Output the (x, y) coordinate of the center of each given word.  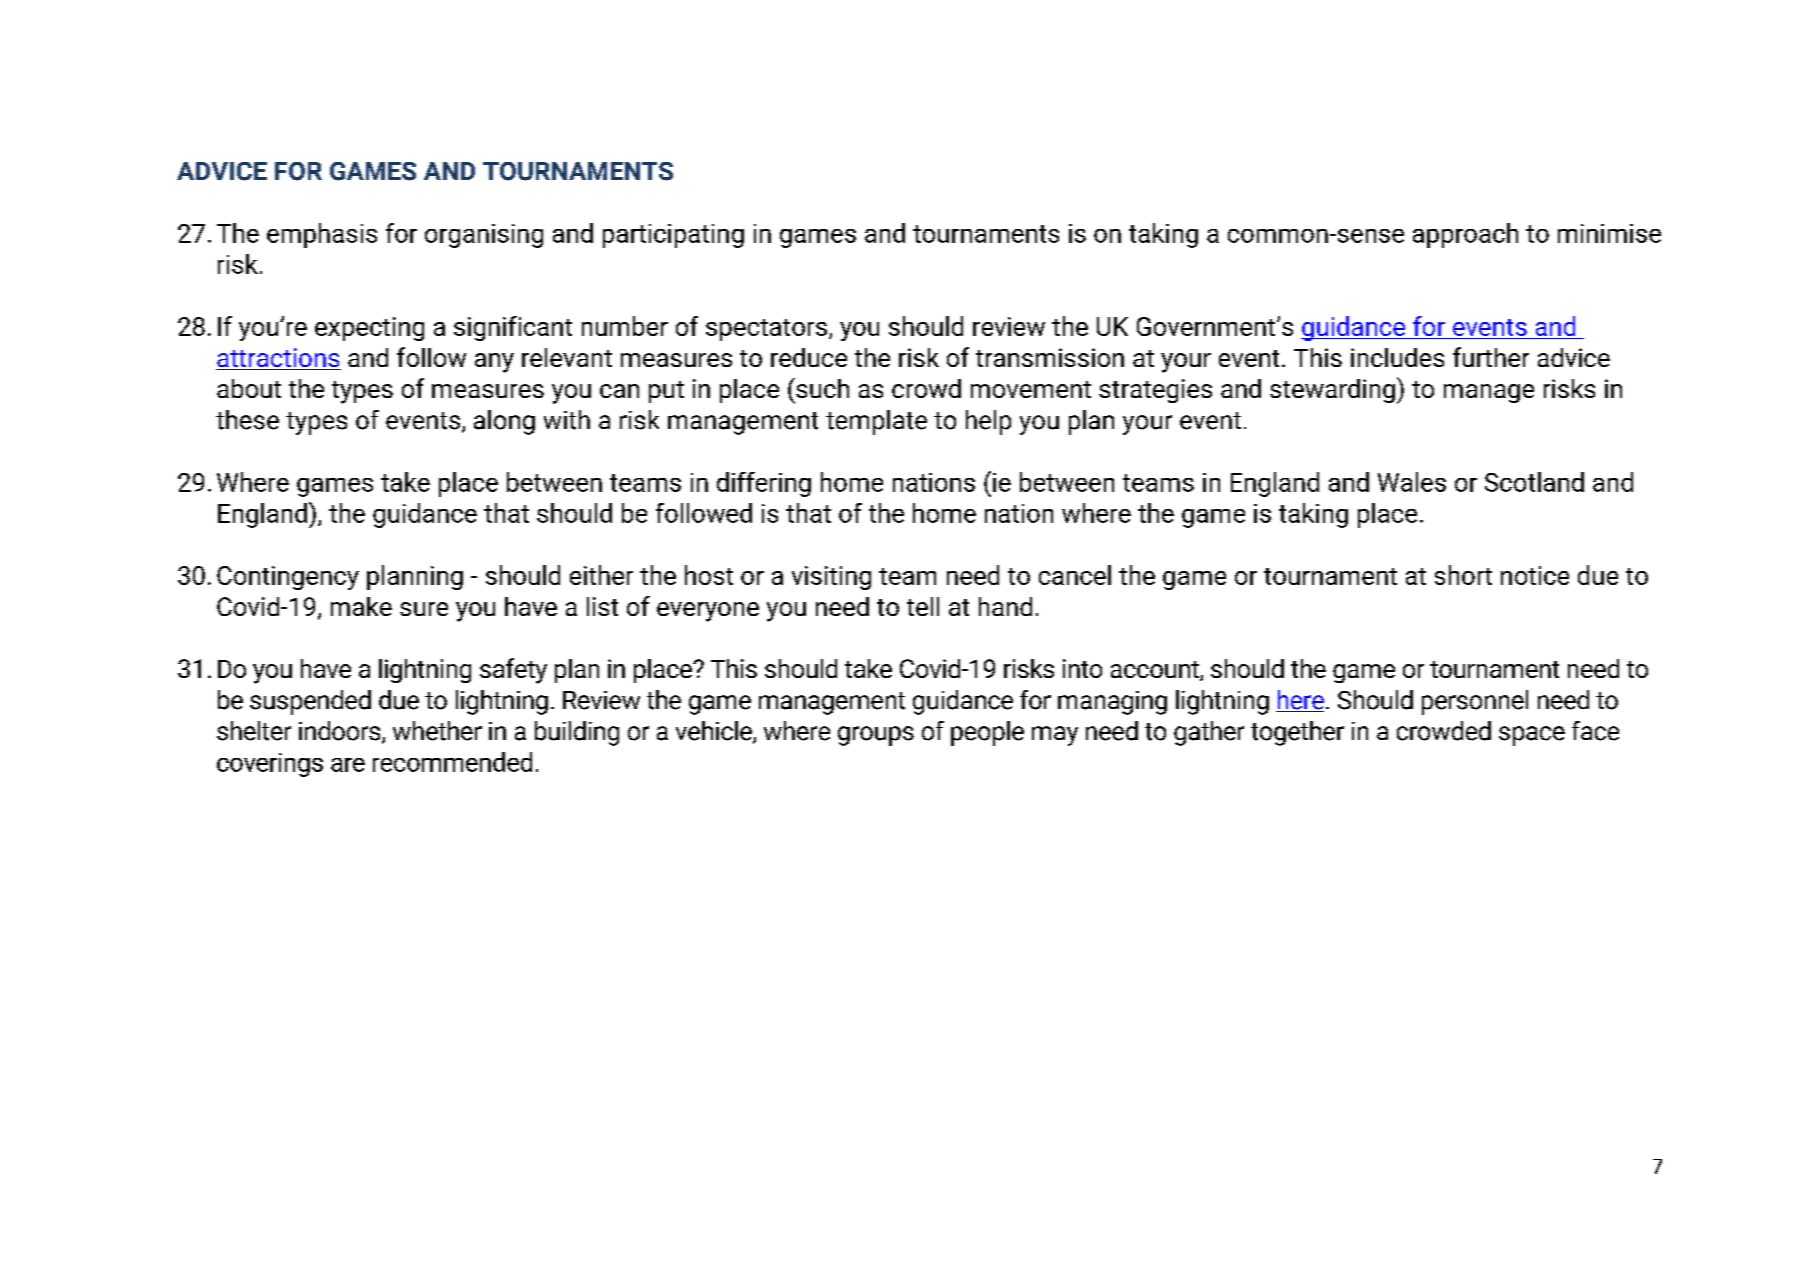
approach (1465, 235)
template (876, 422)
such (821, 388)
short (1463, 575)
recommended (452, 762)
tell (923, 606)
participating (673, 236)
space (1532, 736)
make (361, 606)
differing (764, 484)
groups (876, 736)
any (494, 363)
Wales (1412, 482)
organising (484, 236)
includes (1397, 357)
